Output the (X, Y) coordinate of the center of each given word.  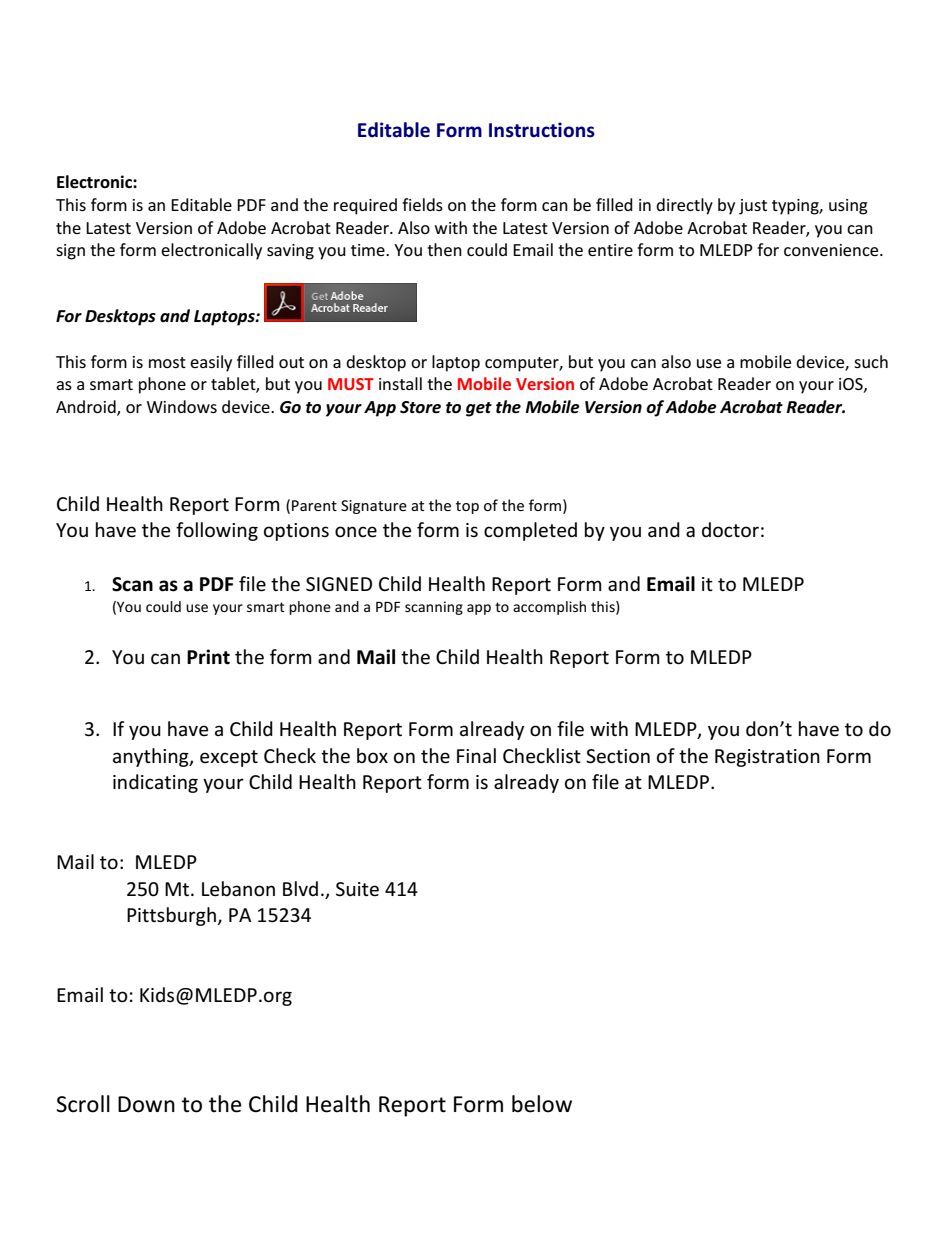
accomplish (549, 608)
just (753, 207)
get (479, 409)
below (542, 1104)
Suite (357, 889)
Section (618, 756)
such (871, 361)
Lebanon (238, 889)
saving (290, 252)
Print (208, 657)
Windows (182, 406)
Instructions (542, 130)
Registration (767, 758)
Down (146, 1104)
